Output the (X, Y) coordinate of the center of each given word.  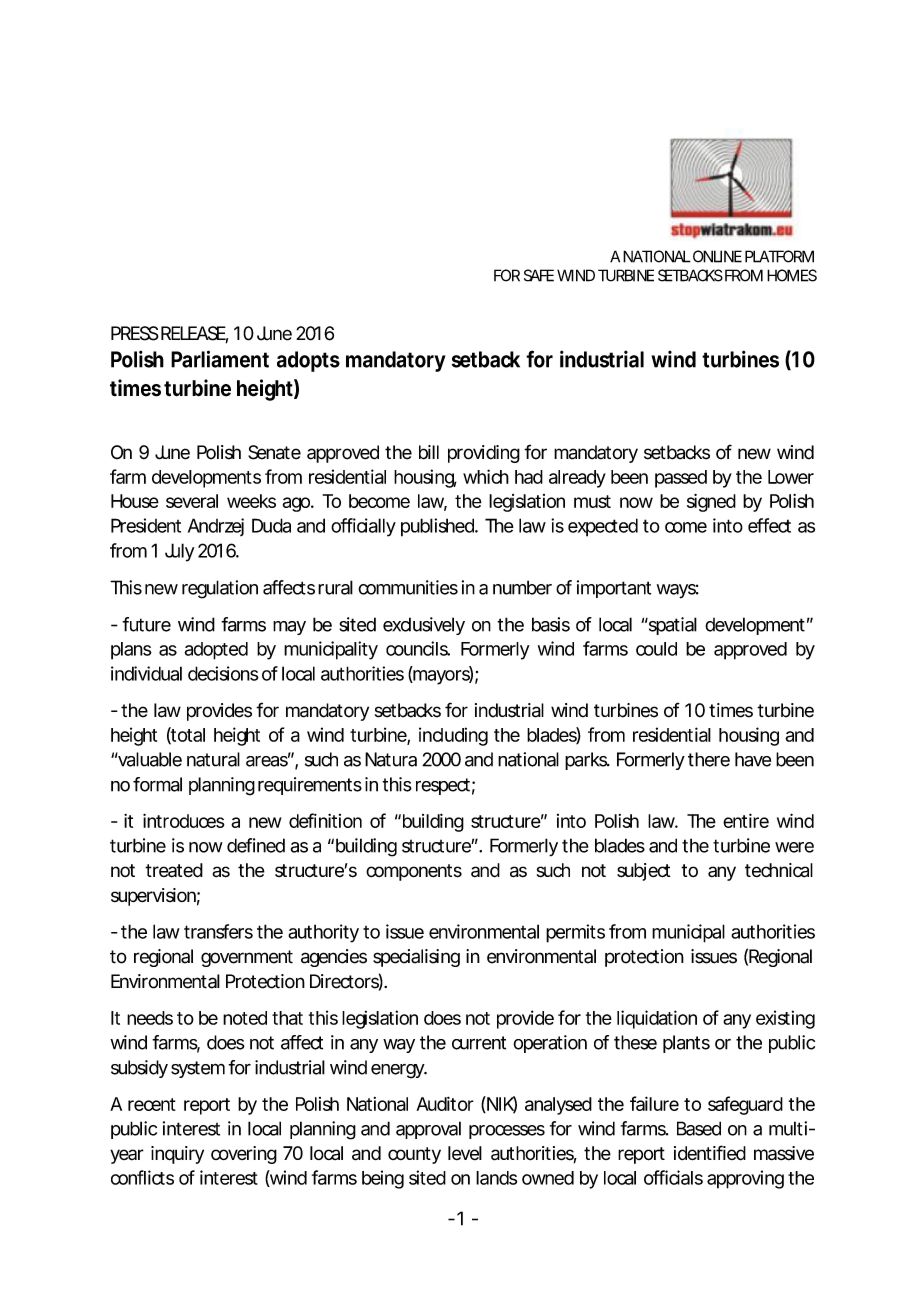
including (453, 736)
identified (710, 1153)
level (465, 1153)
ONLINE (717, 256)
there (709, 759)
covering (244, 1155)
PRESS (135, 333)
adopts (308, 361)
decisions (223, 673)
